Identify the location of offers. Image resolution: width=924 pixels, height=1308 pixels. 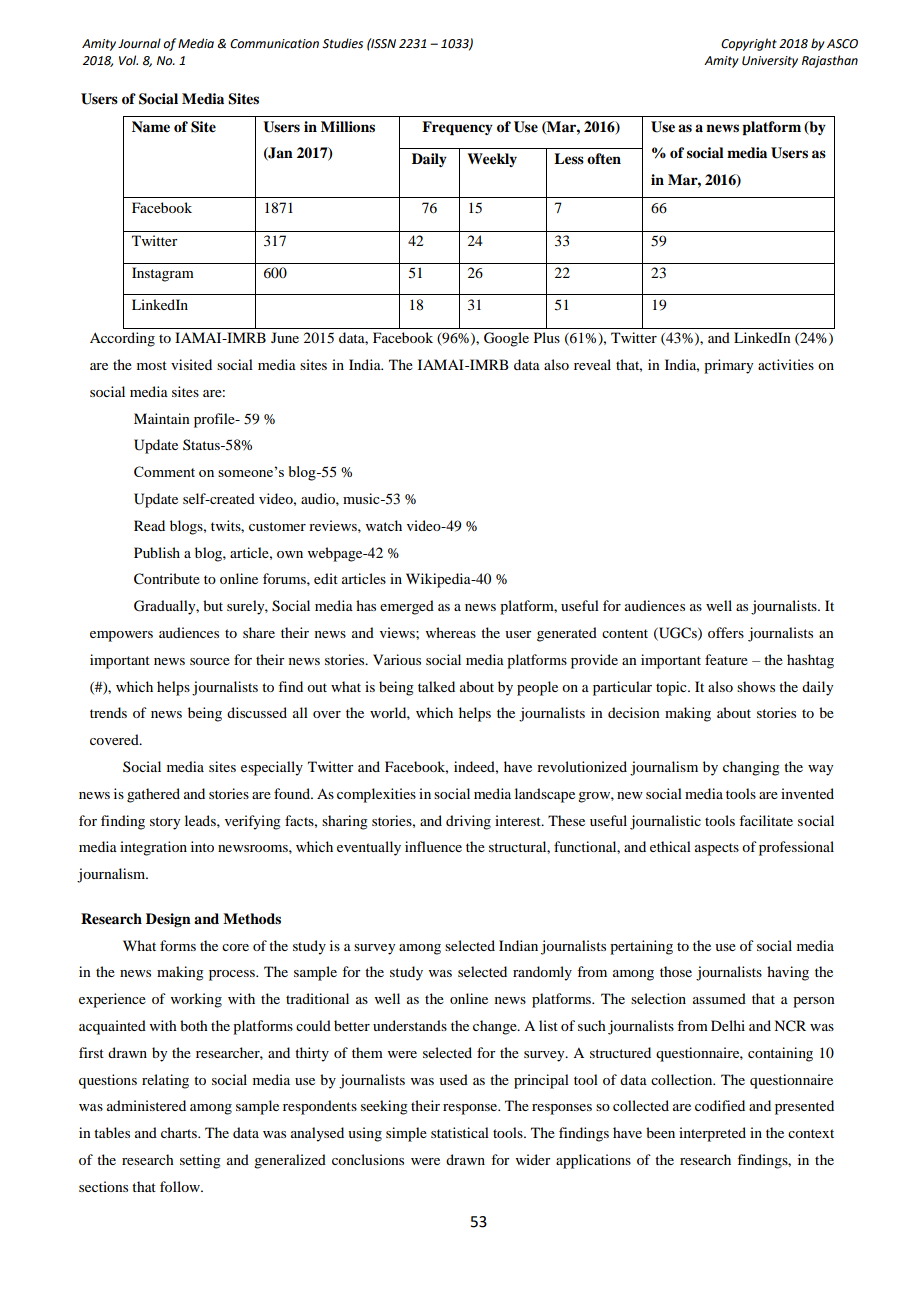
(726, 632).
